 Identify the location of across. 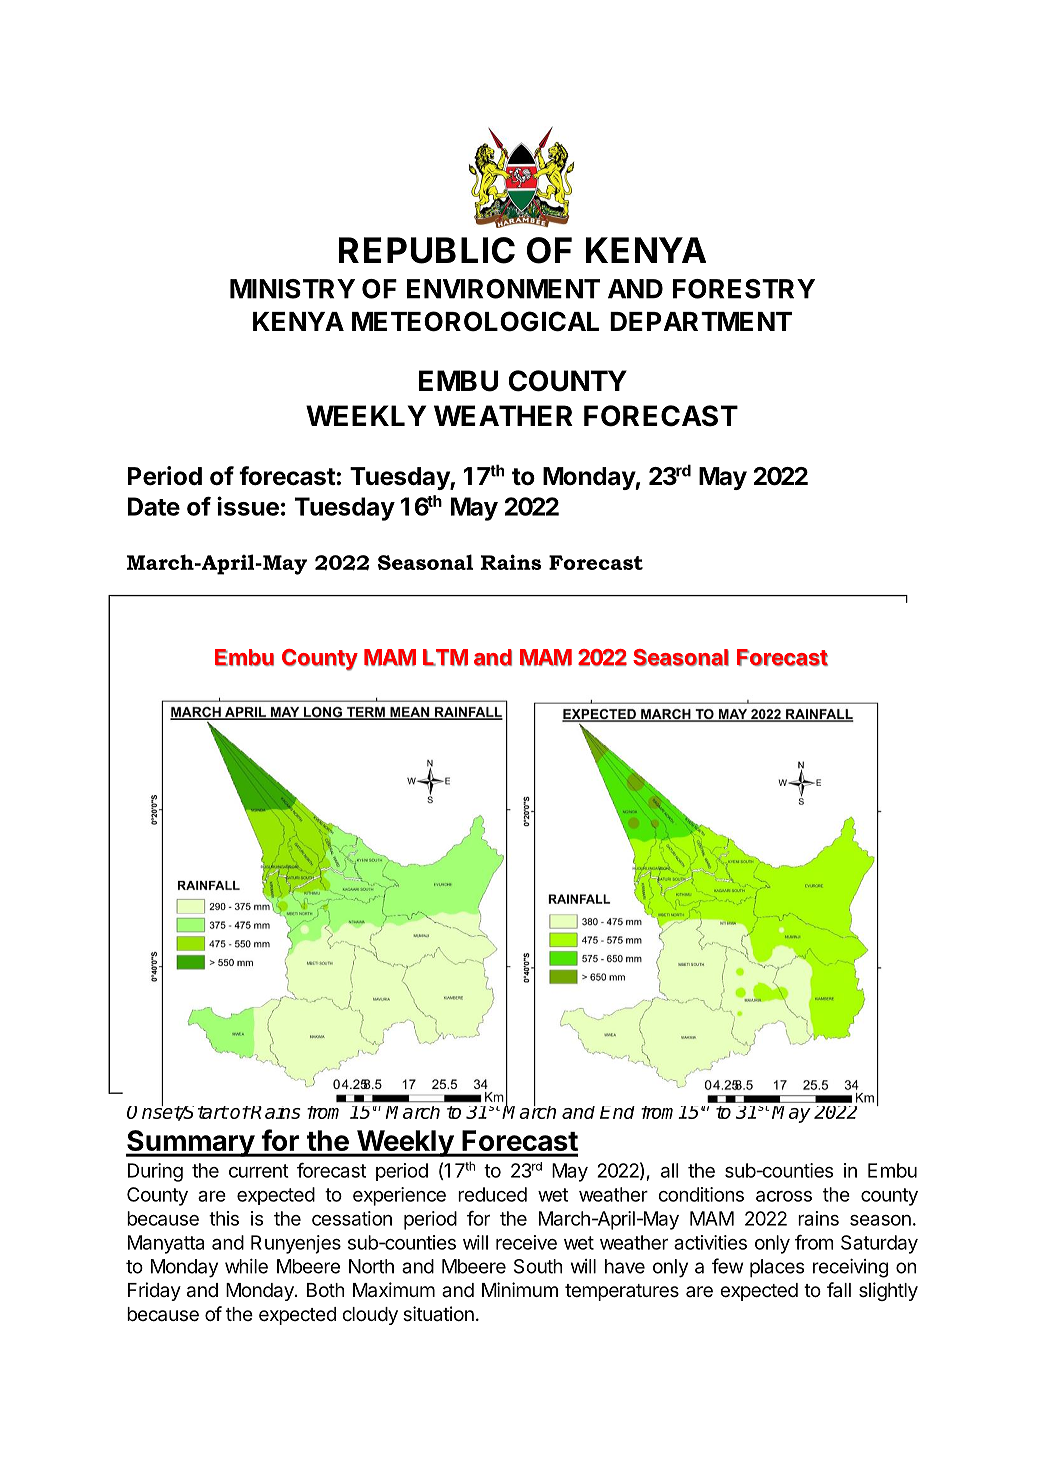
(784, 1196).
